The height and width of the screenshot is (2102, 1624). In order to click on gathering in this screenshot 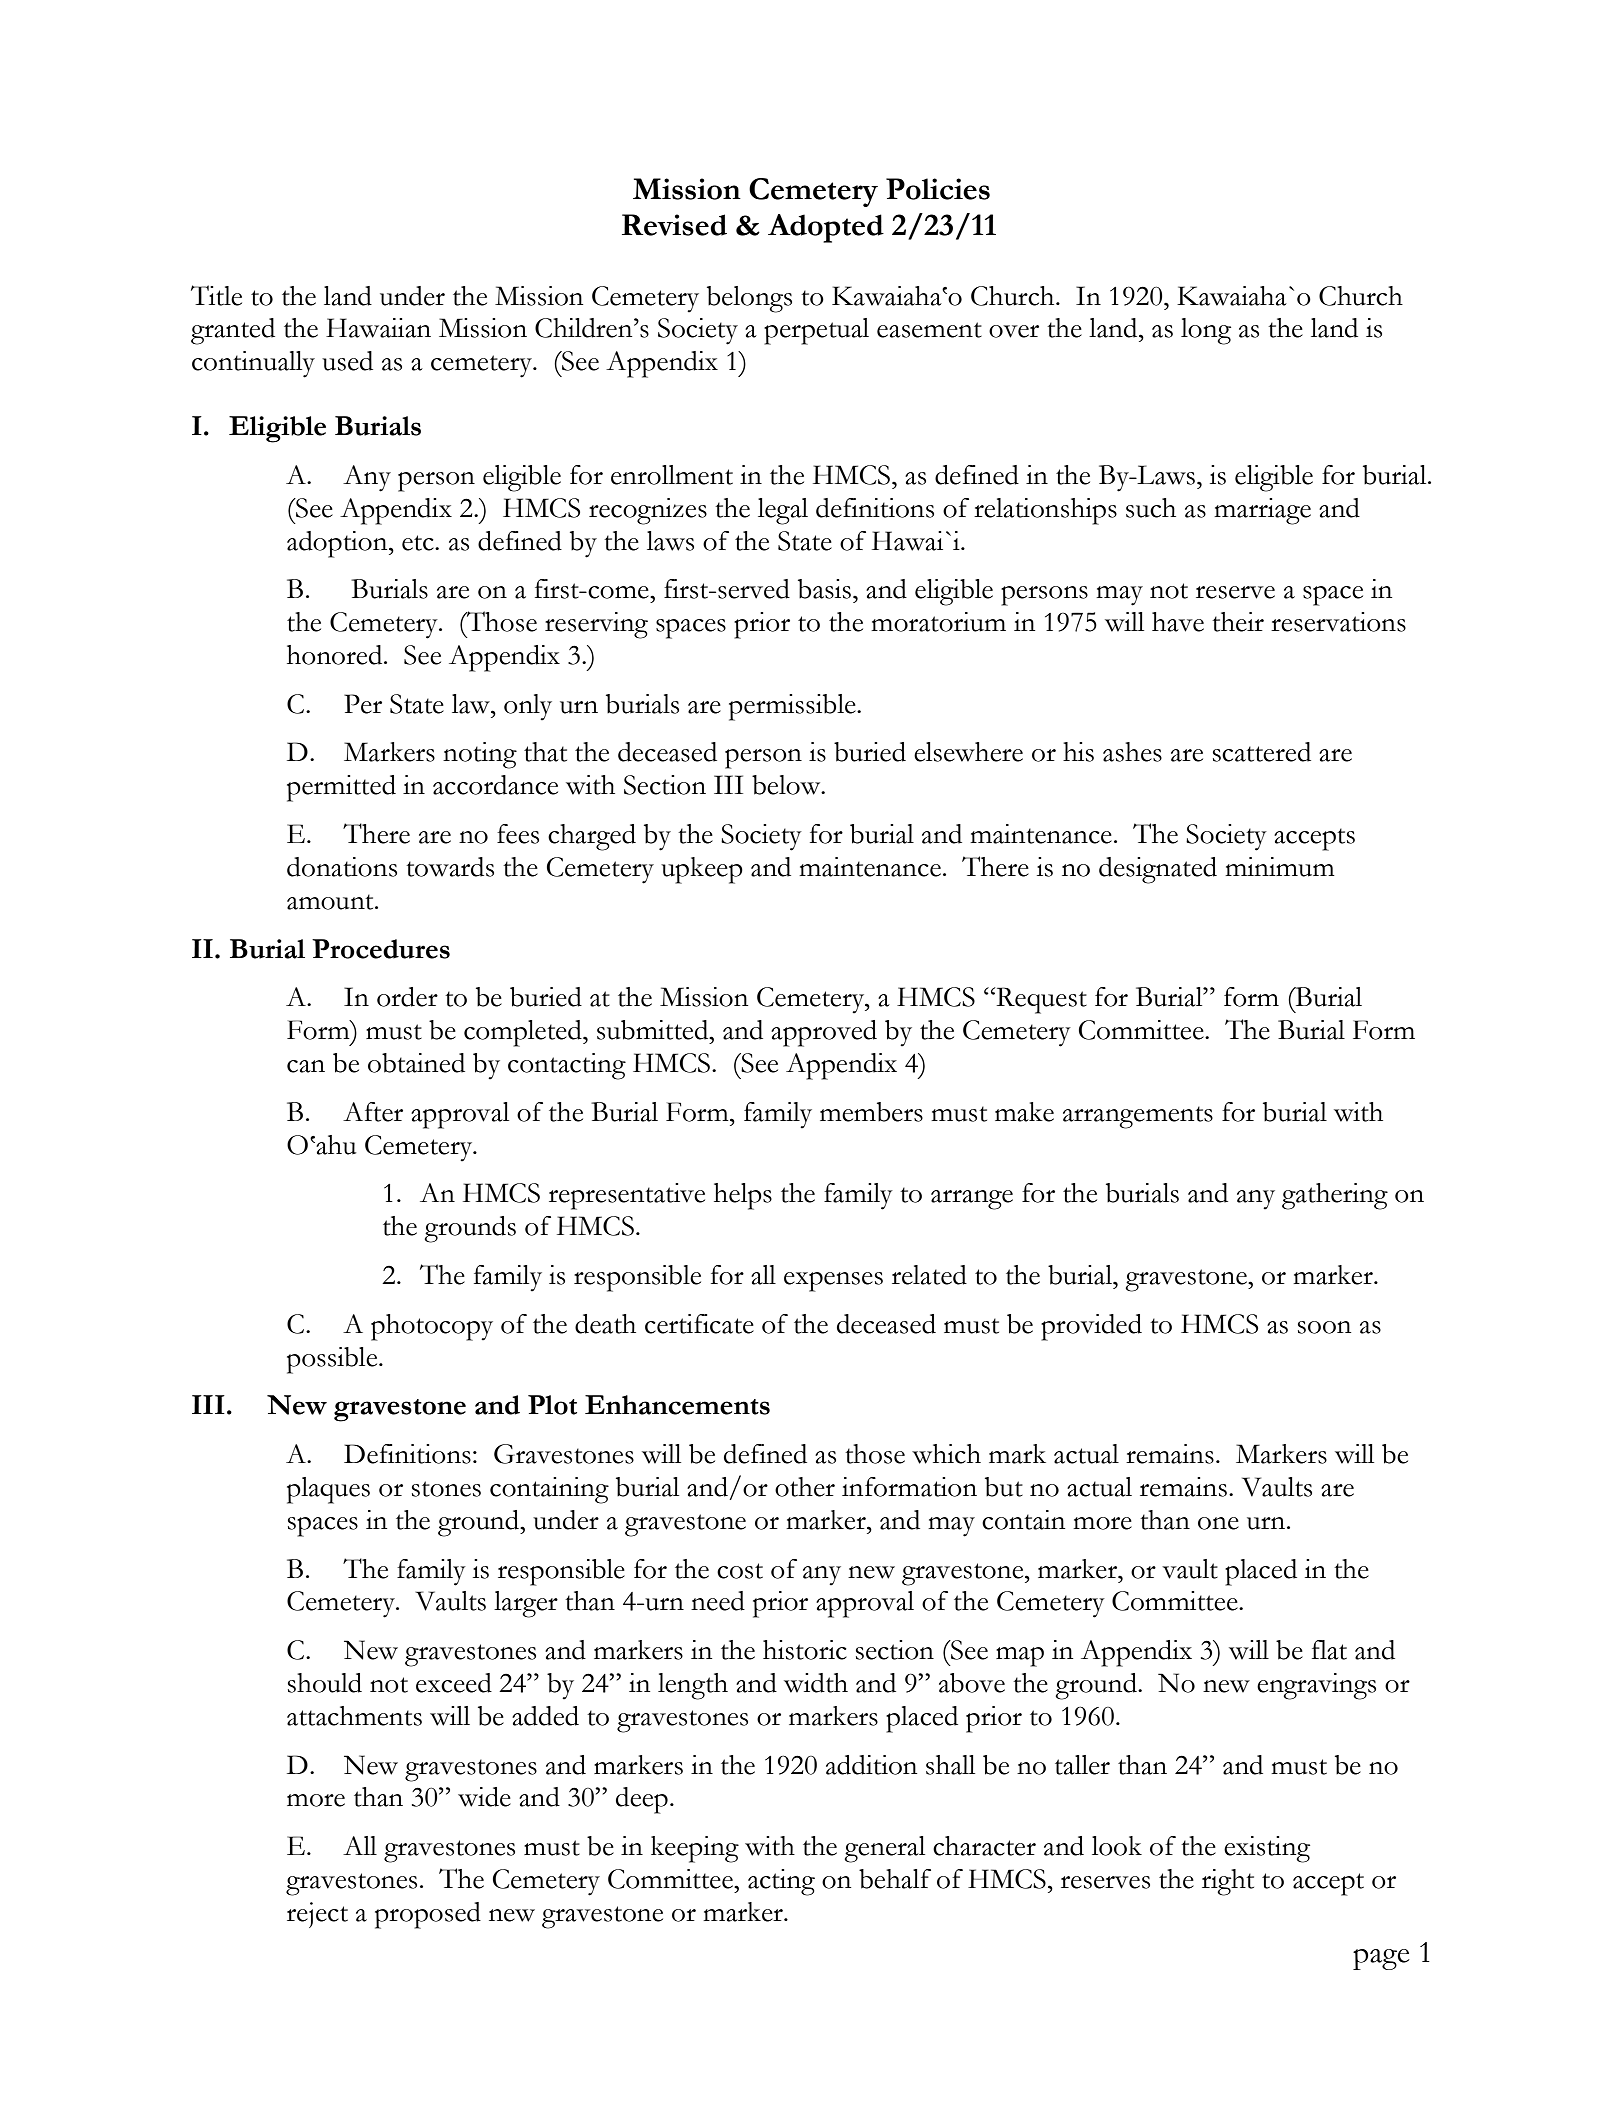, I will do `click(1335, 1196)`.
